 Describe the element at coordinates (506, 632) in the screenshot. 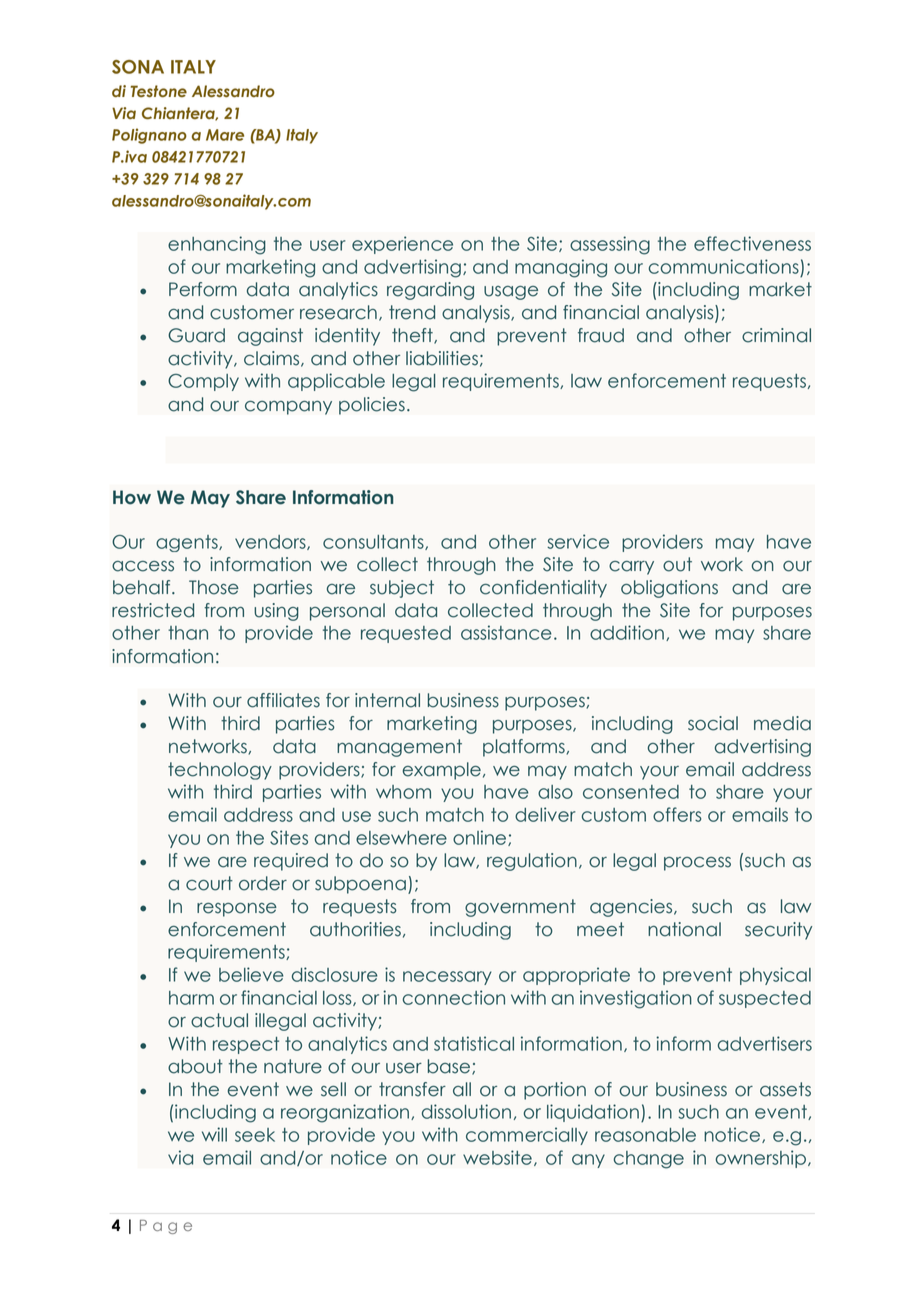

I see `assistance` at that location.
